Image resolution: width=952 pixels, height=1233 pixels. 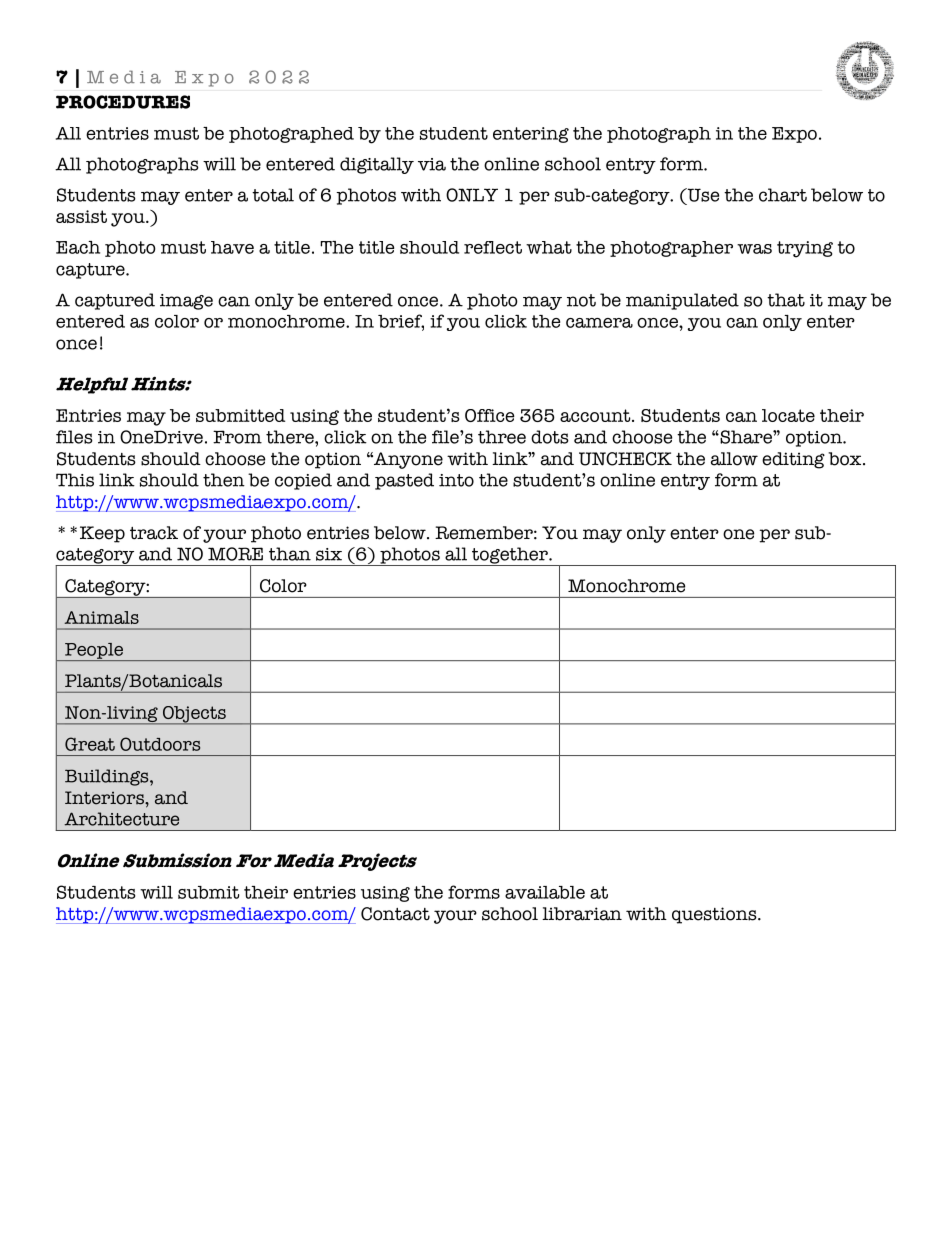 I want to click on brief, so click(x=401, y=322).
